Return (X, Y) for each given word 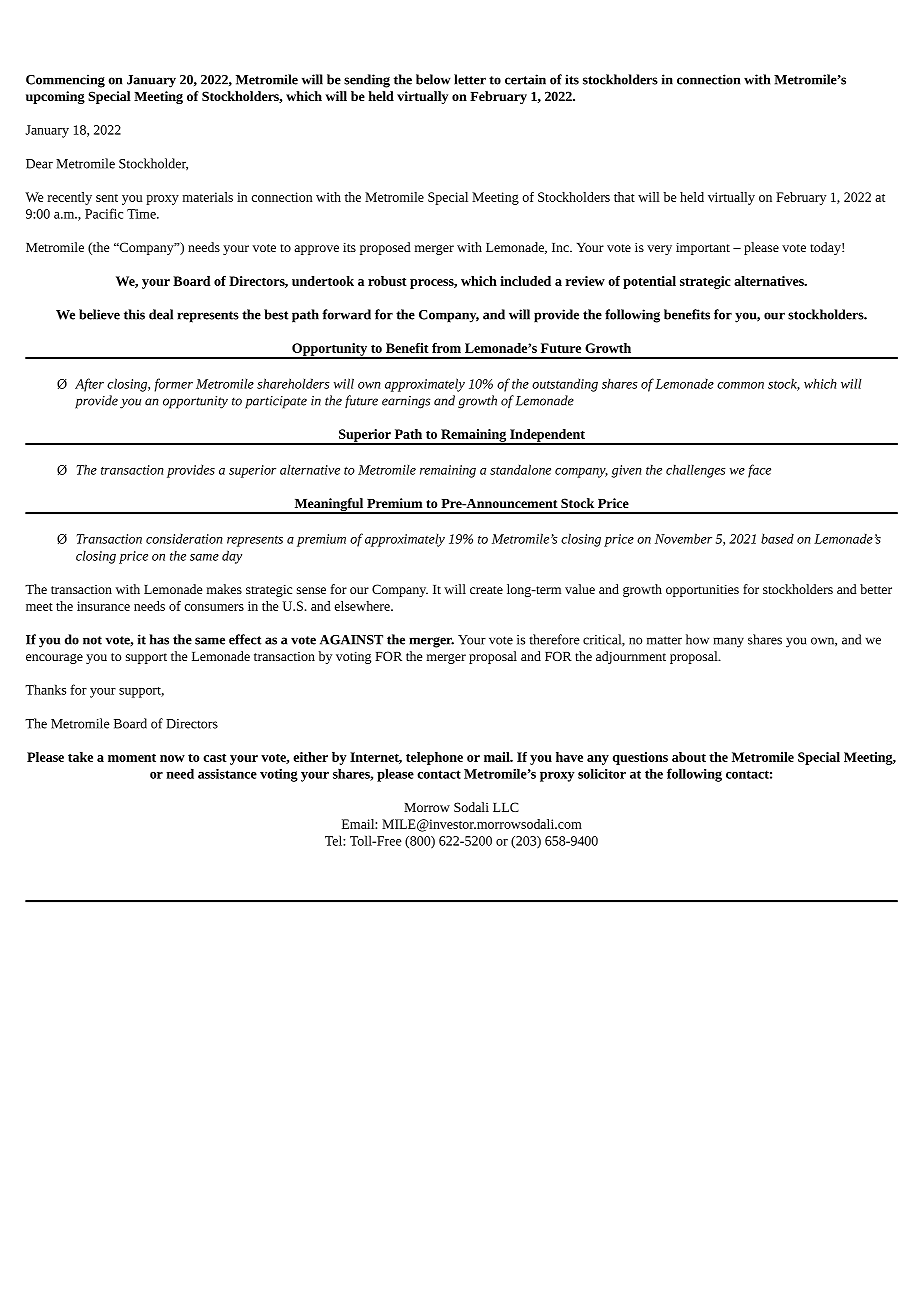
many (729, 642)
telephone (434, 758)
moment (132, 758)
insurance (103, 606)
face (759, 471)
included (525, 281)
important (703, 249)
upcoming (55, 97)
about (689, 757)
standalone (520, 469)
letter (470, 79)
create (486, 590)
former (174, 385)
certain (525, 79)
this (134, 314)
